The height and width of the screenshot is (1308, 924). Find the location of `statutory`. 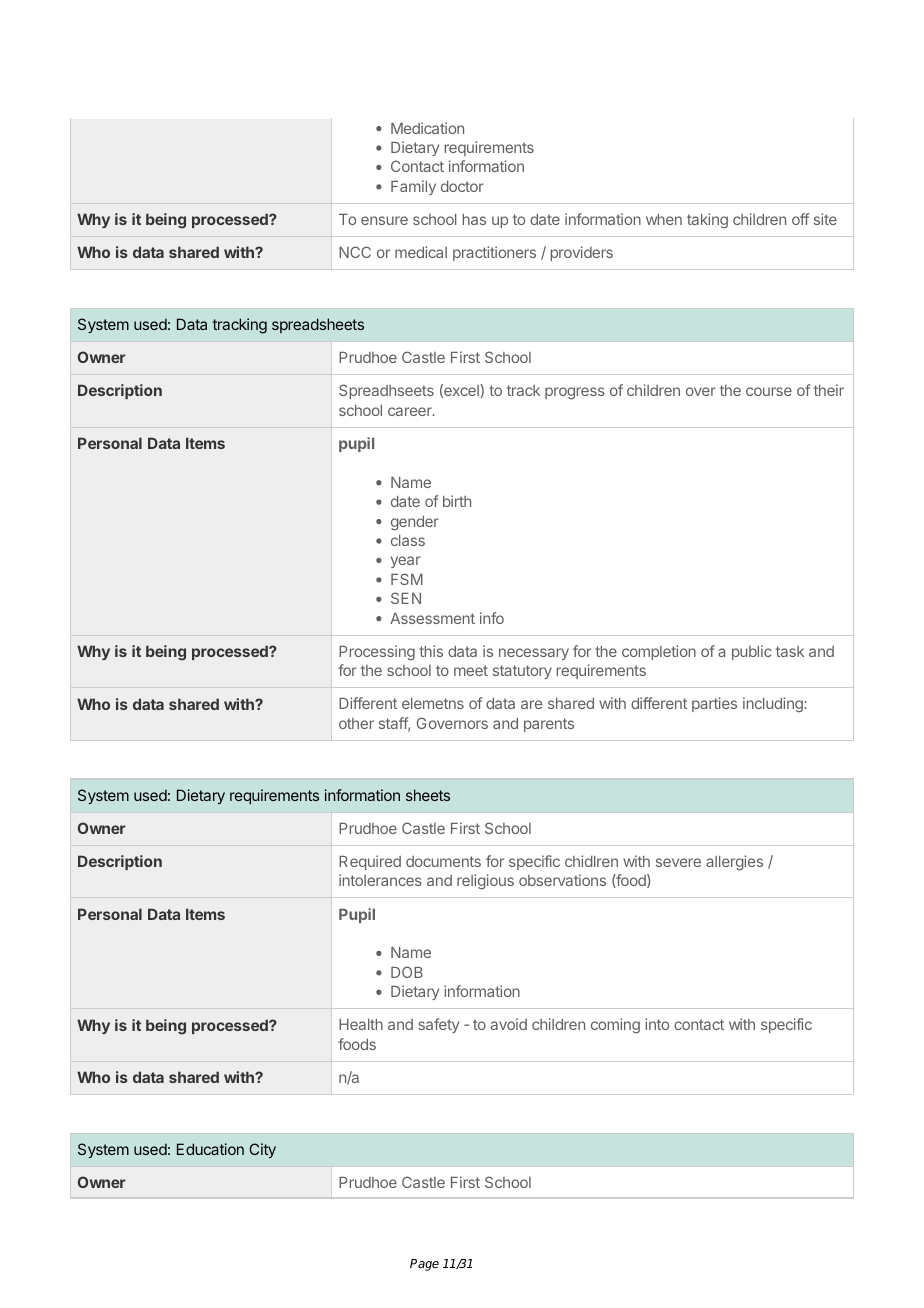

statutory is located at coordinates (522, 672).
